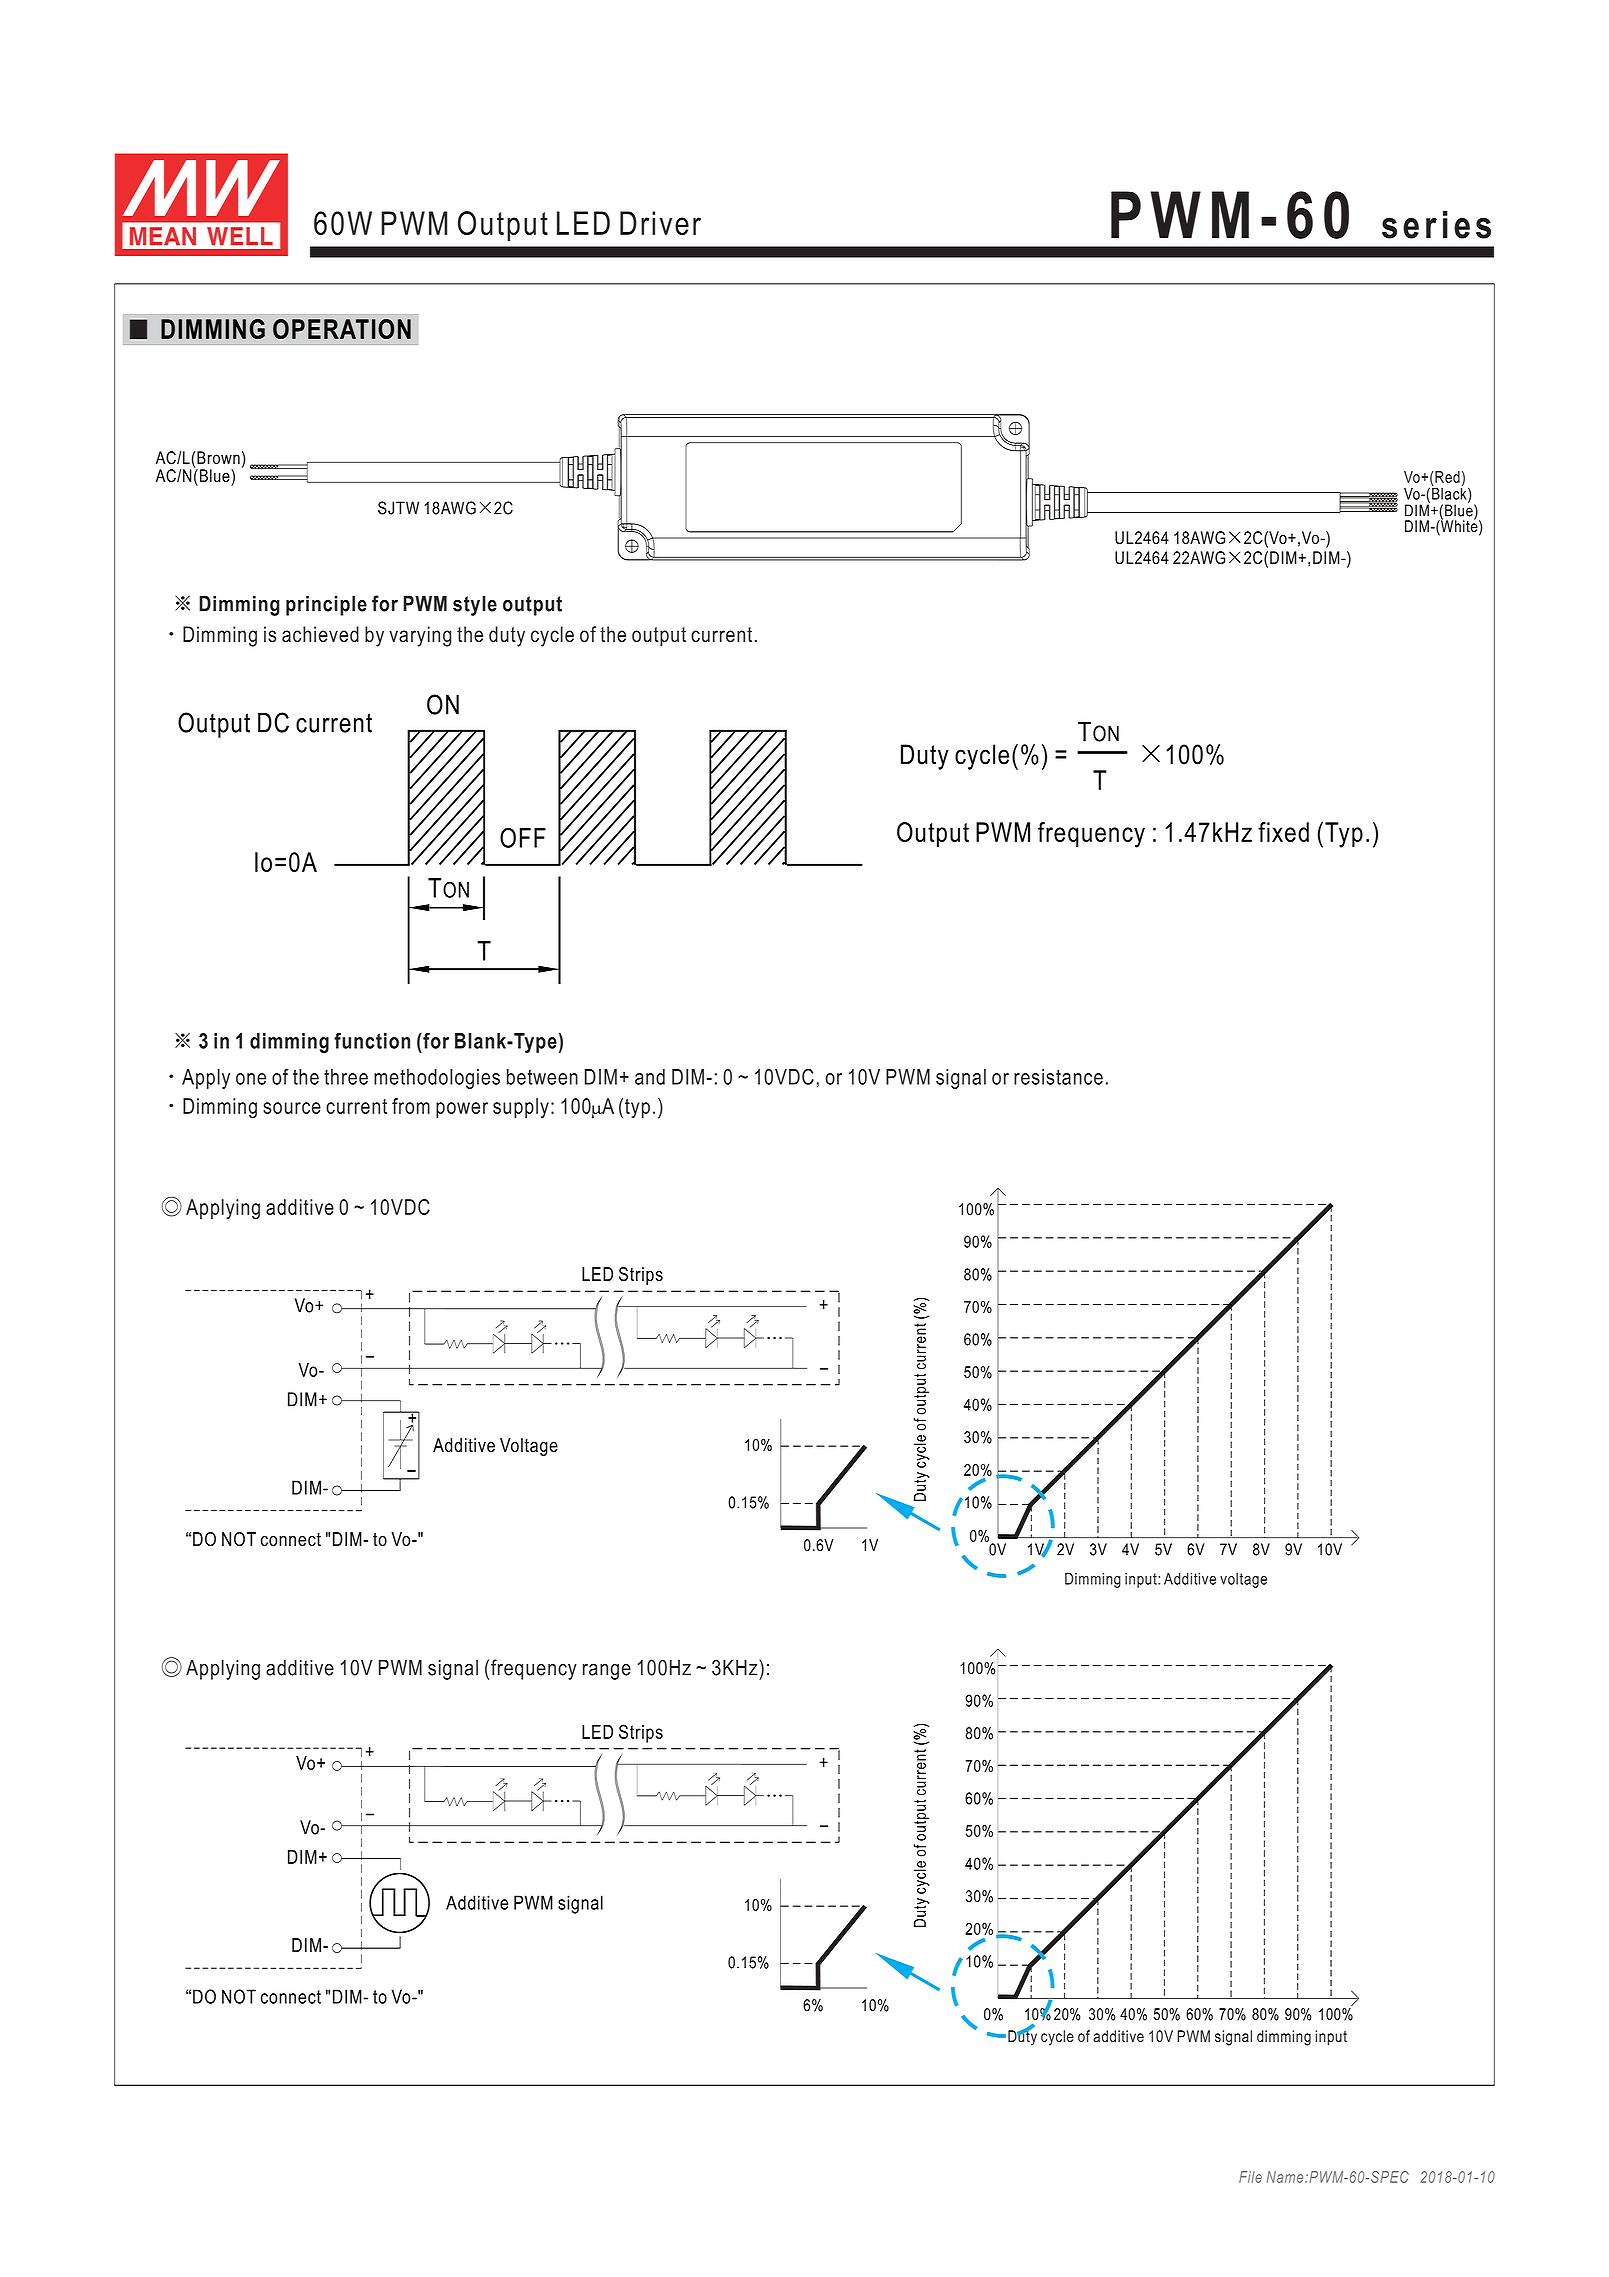  What do you see at coordinates (1058, 1077) in the image?
I see `resistance` at bounding box center [1058, 1077].
